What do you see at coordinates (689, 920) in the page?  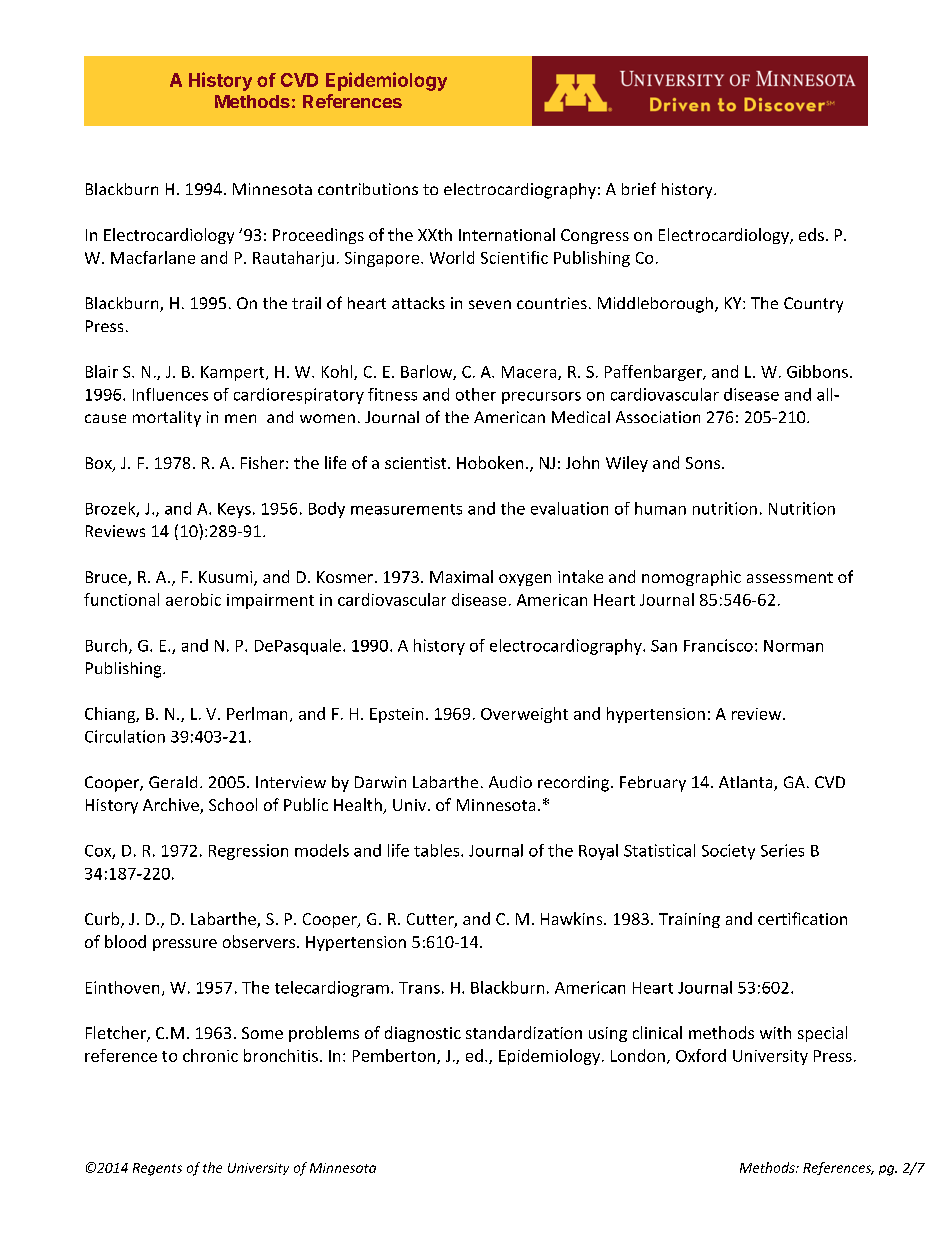 I see `Training` at bounding box center [689, 920].
